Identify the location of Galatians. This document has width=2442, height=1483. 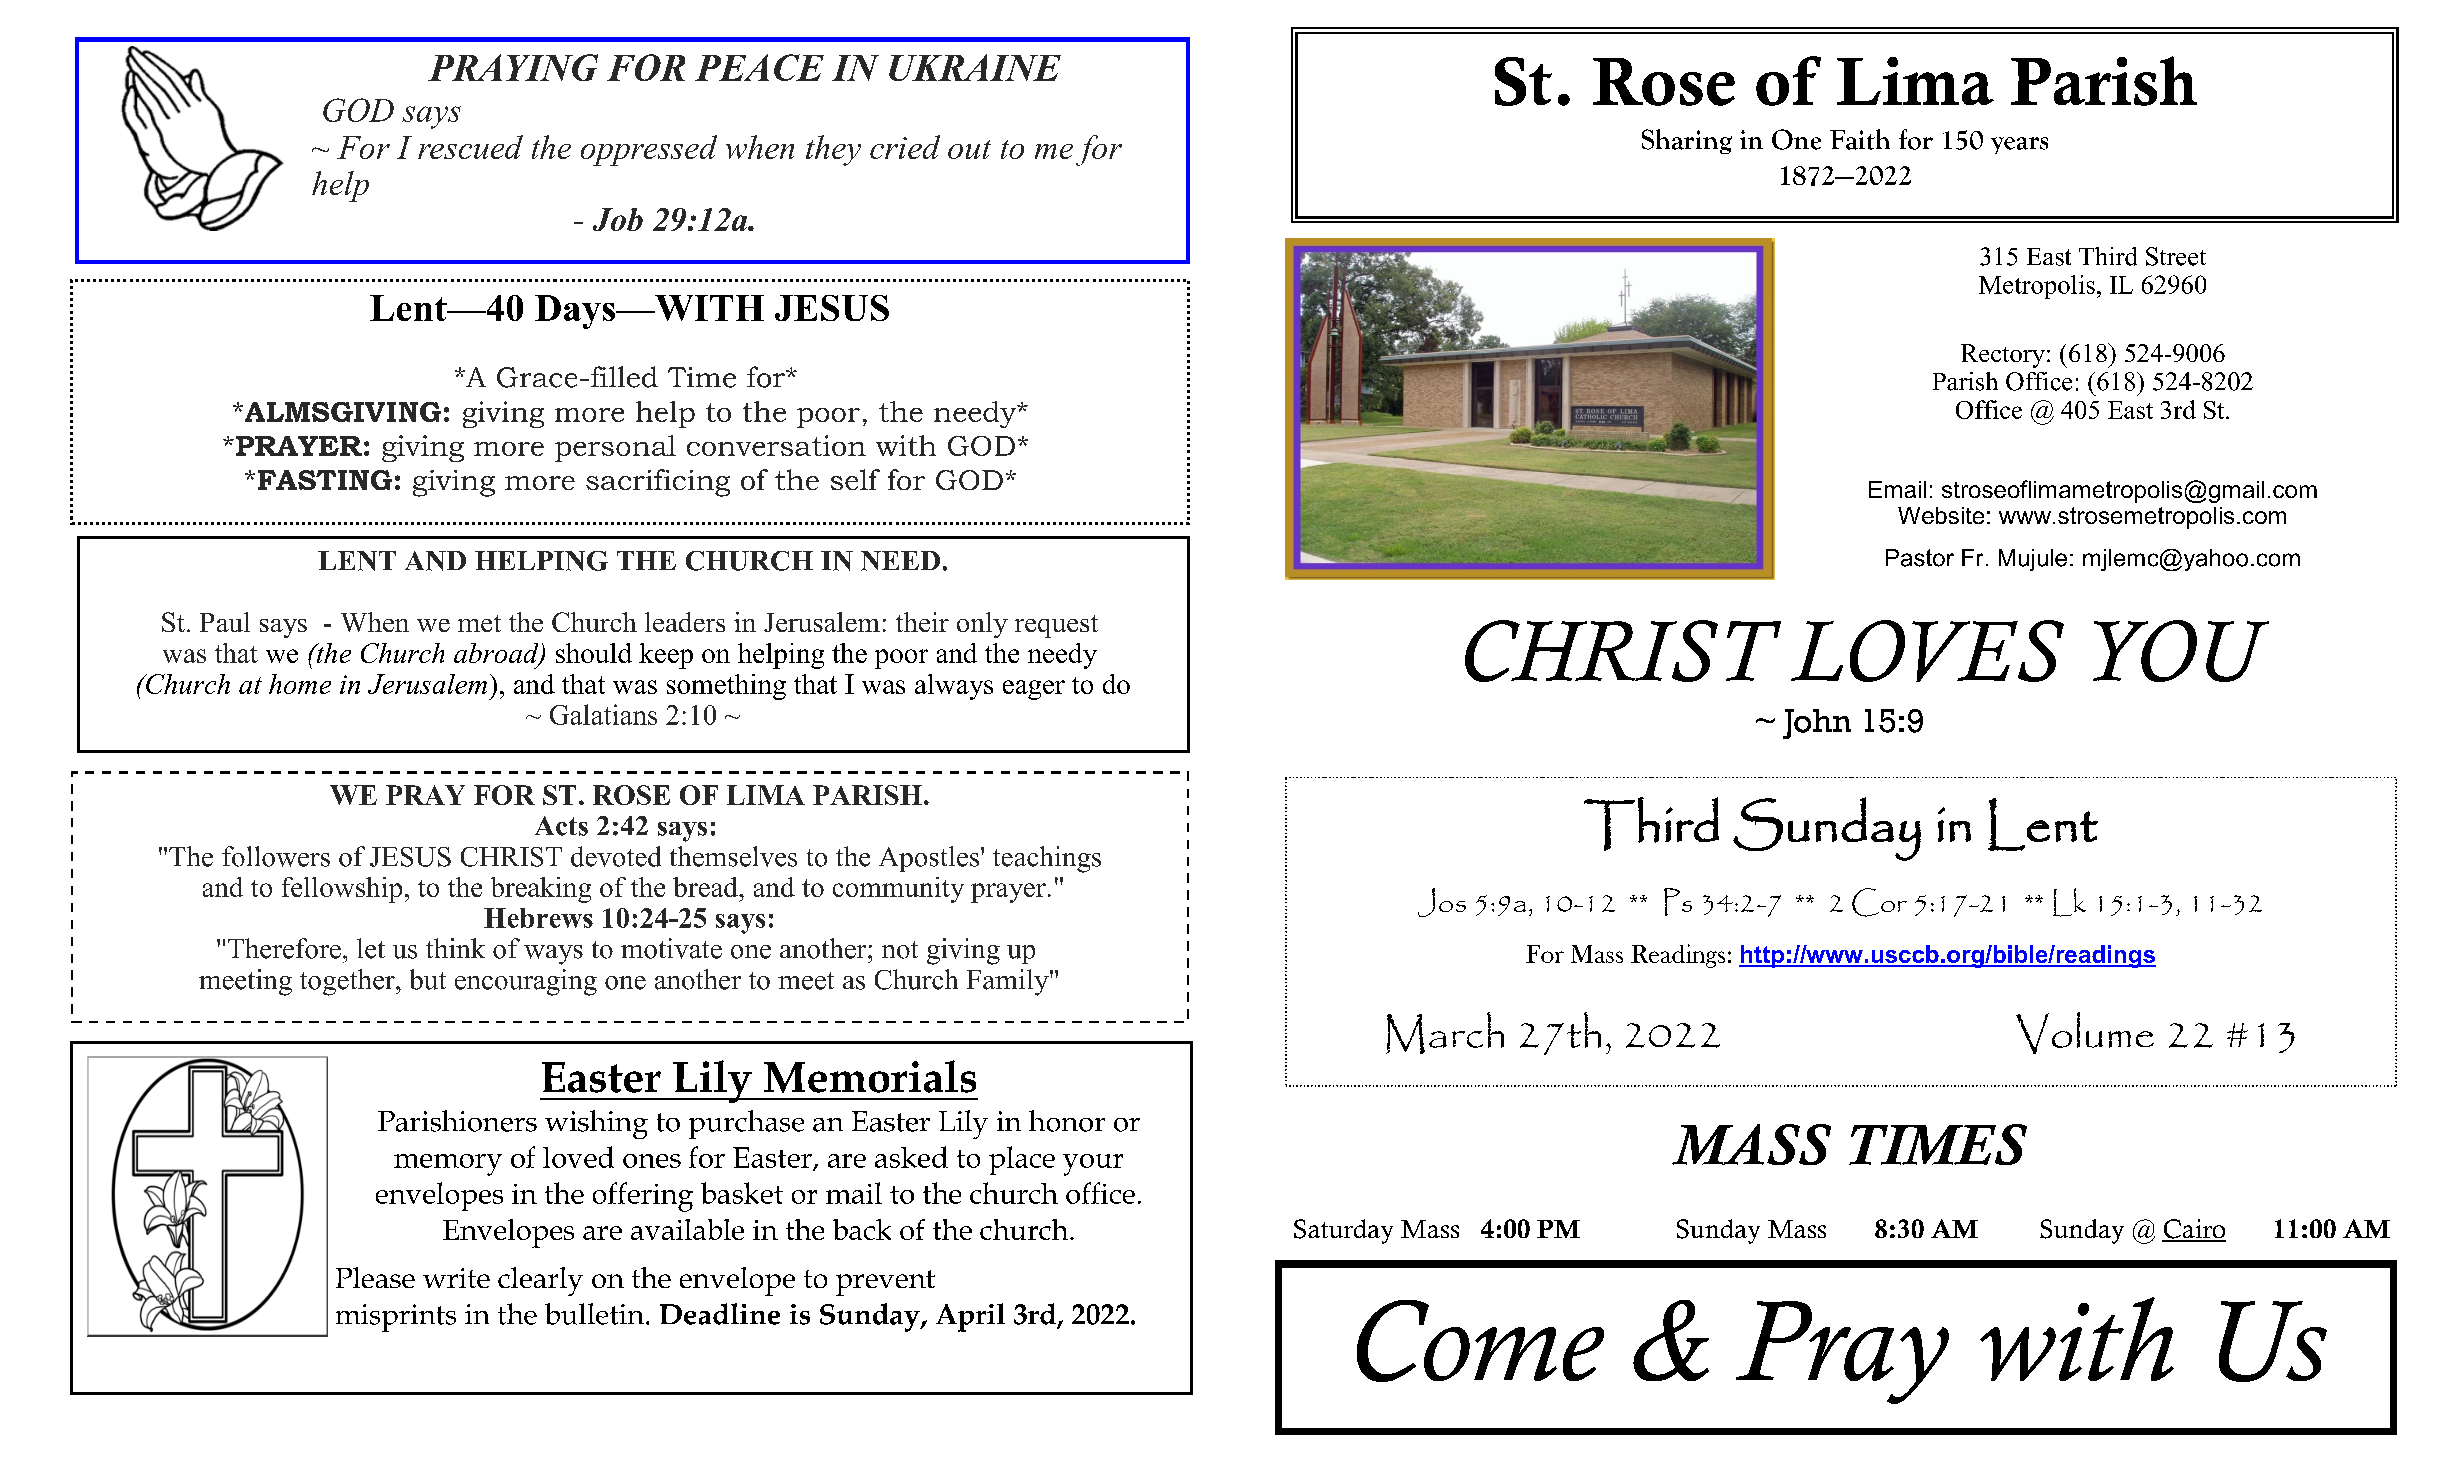
(603, 714).
